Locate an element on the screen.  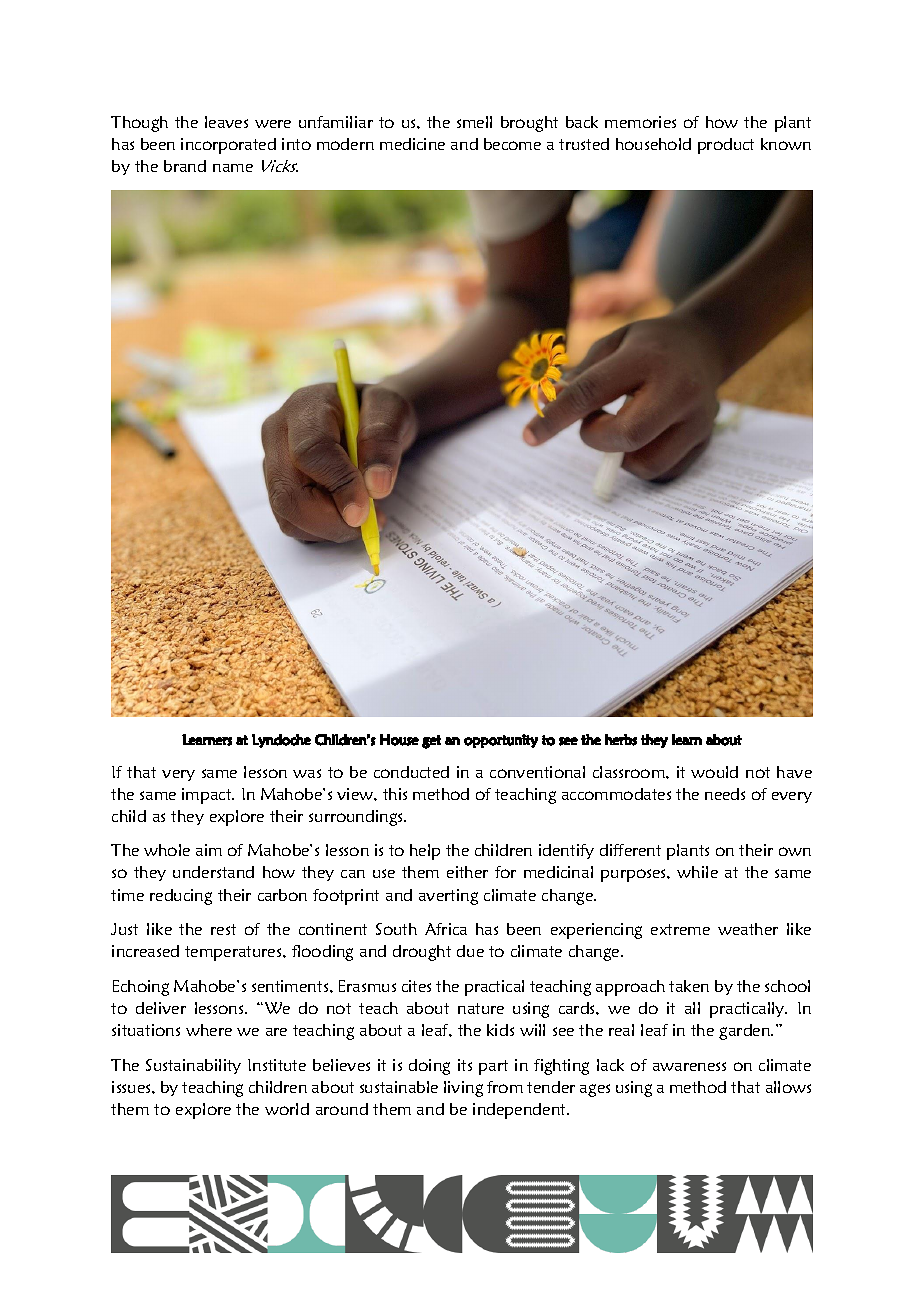
smell is located at coordinates (474, 122).
